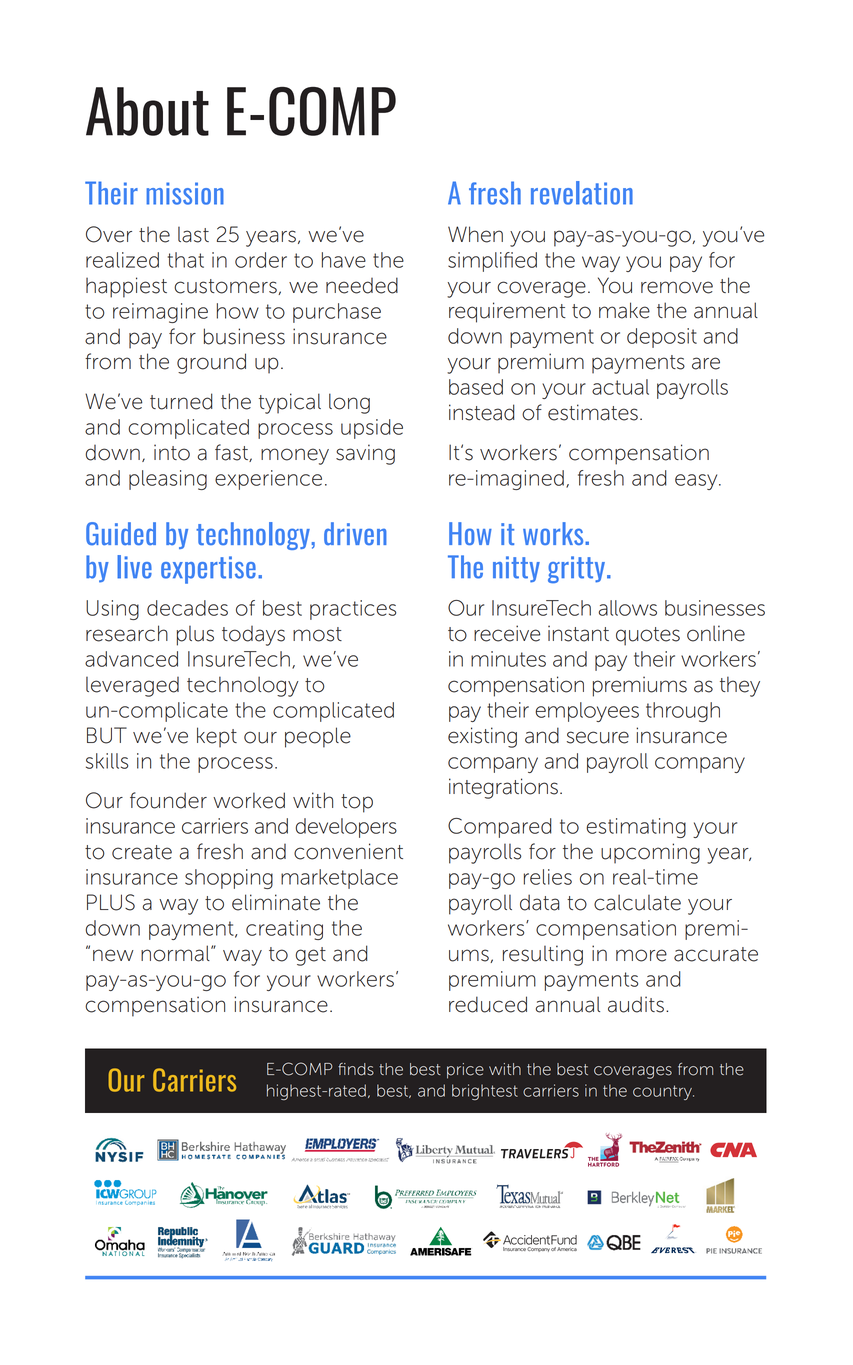 The image size is (853, 1365). What do you see at coordinates (147, 111) in the screenshot?
I see `About` at bounding box center [147, 111].
